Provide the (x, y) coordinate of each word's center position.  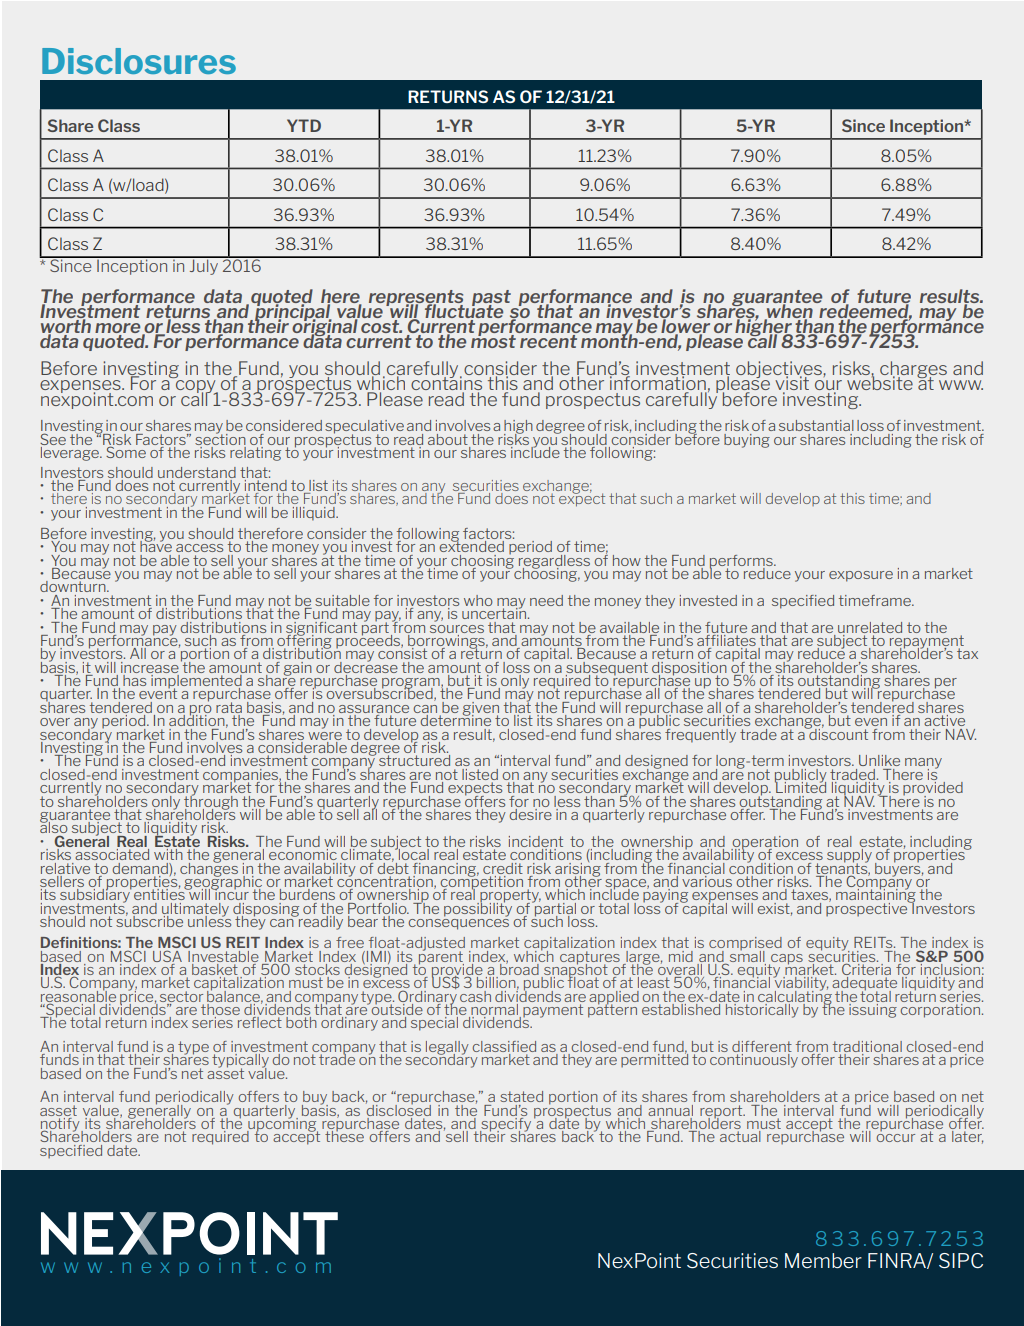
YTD (304, 125)
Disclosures (139, 61)
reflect (260, 1022)
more (119, 329)
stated (521, 1096)
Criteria (866, 969)
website (879, 381)
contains (447, 381)
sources (457, 629)
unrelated (870, 627)
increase (150, 667)
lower (685, 325)
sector (181, 996)
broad (519, 968)
